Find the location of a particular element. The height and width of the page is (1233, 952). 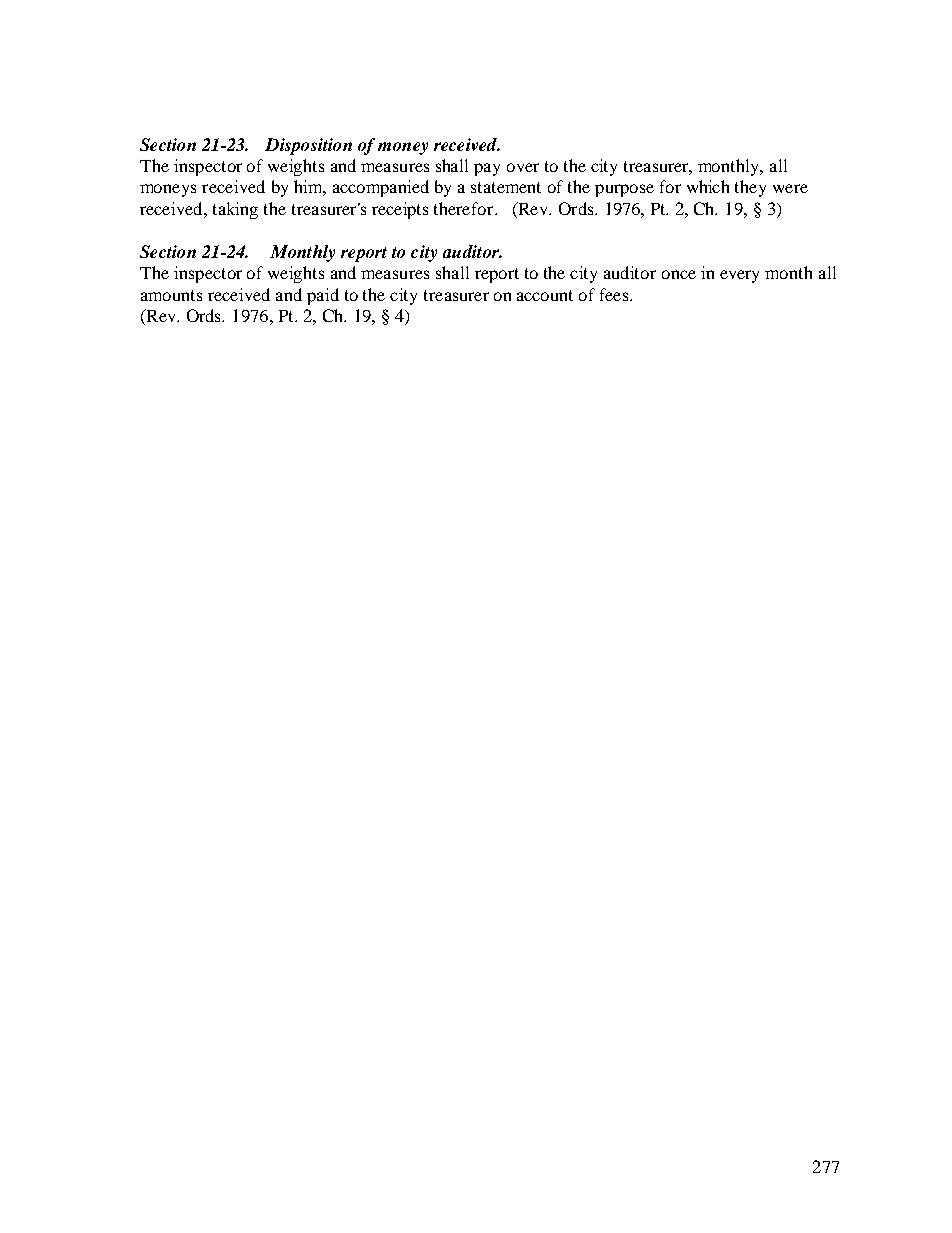

over is located at coordinates (523, 167).
